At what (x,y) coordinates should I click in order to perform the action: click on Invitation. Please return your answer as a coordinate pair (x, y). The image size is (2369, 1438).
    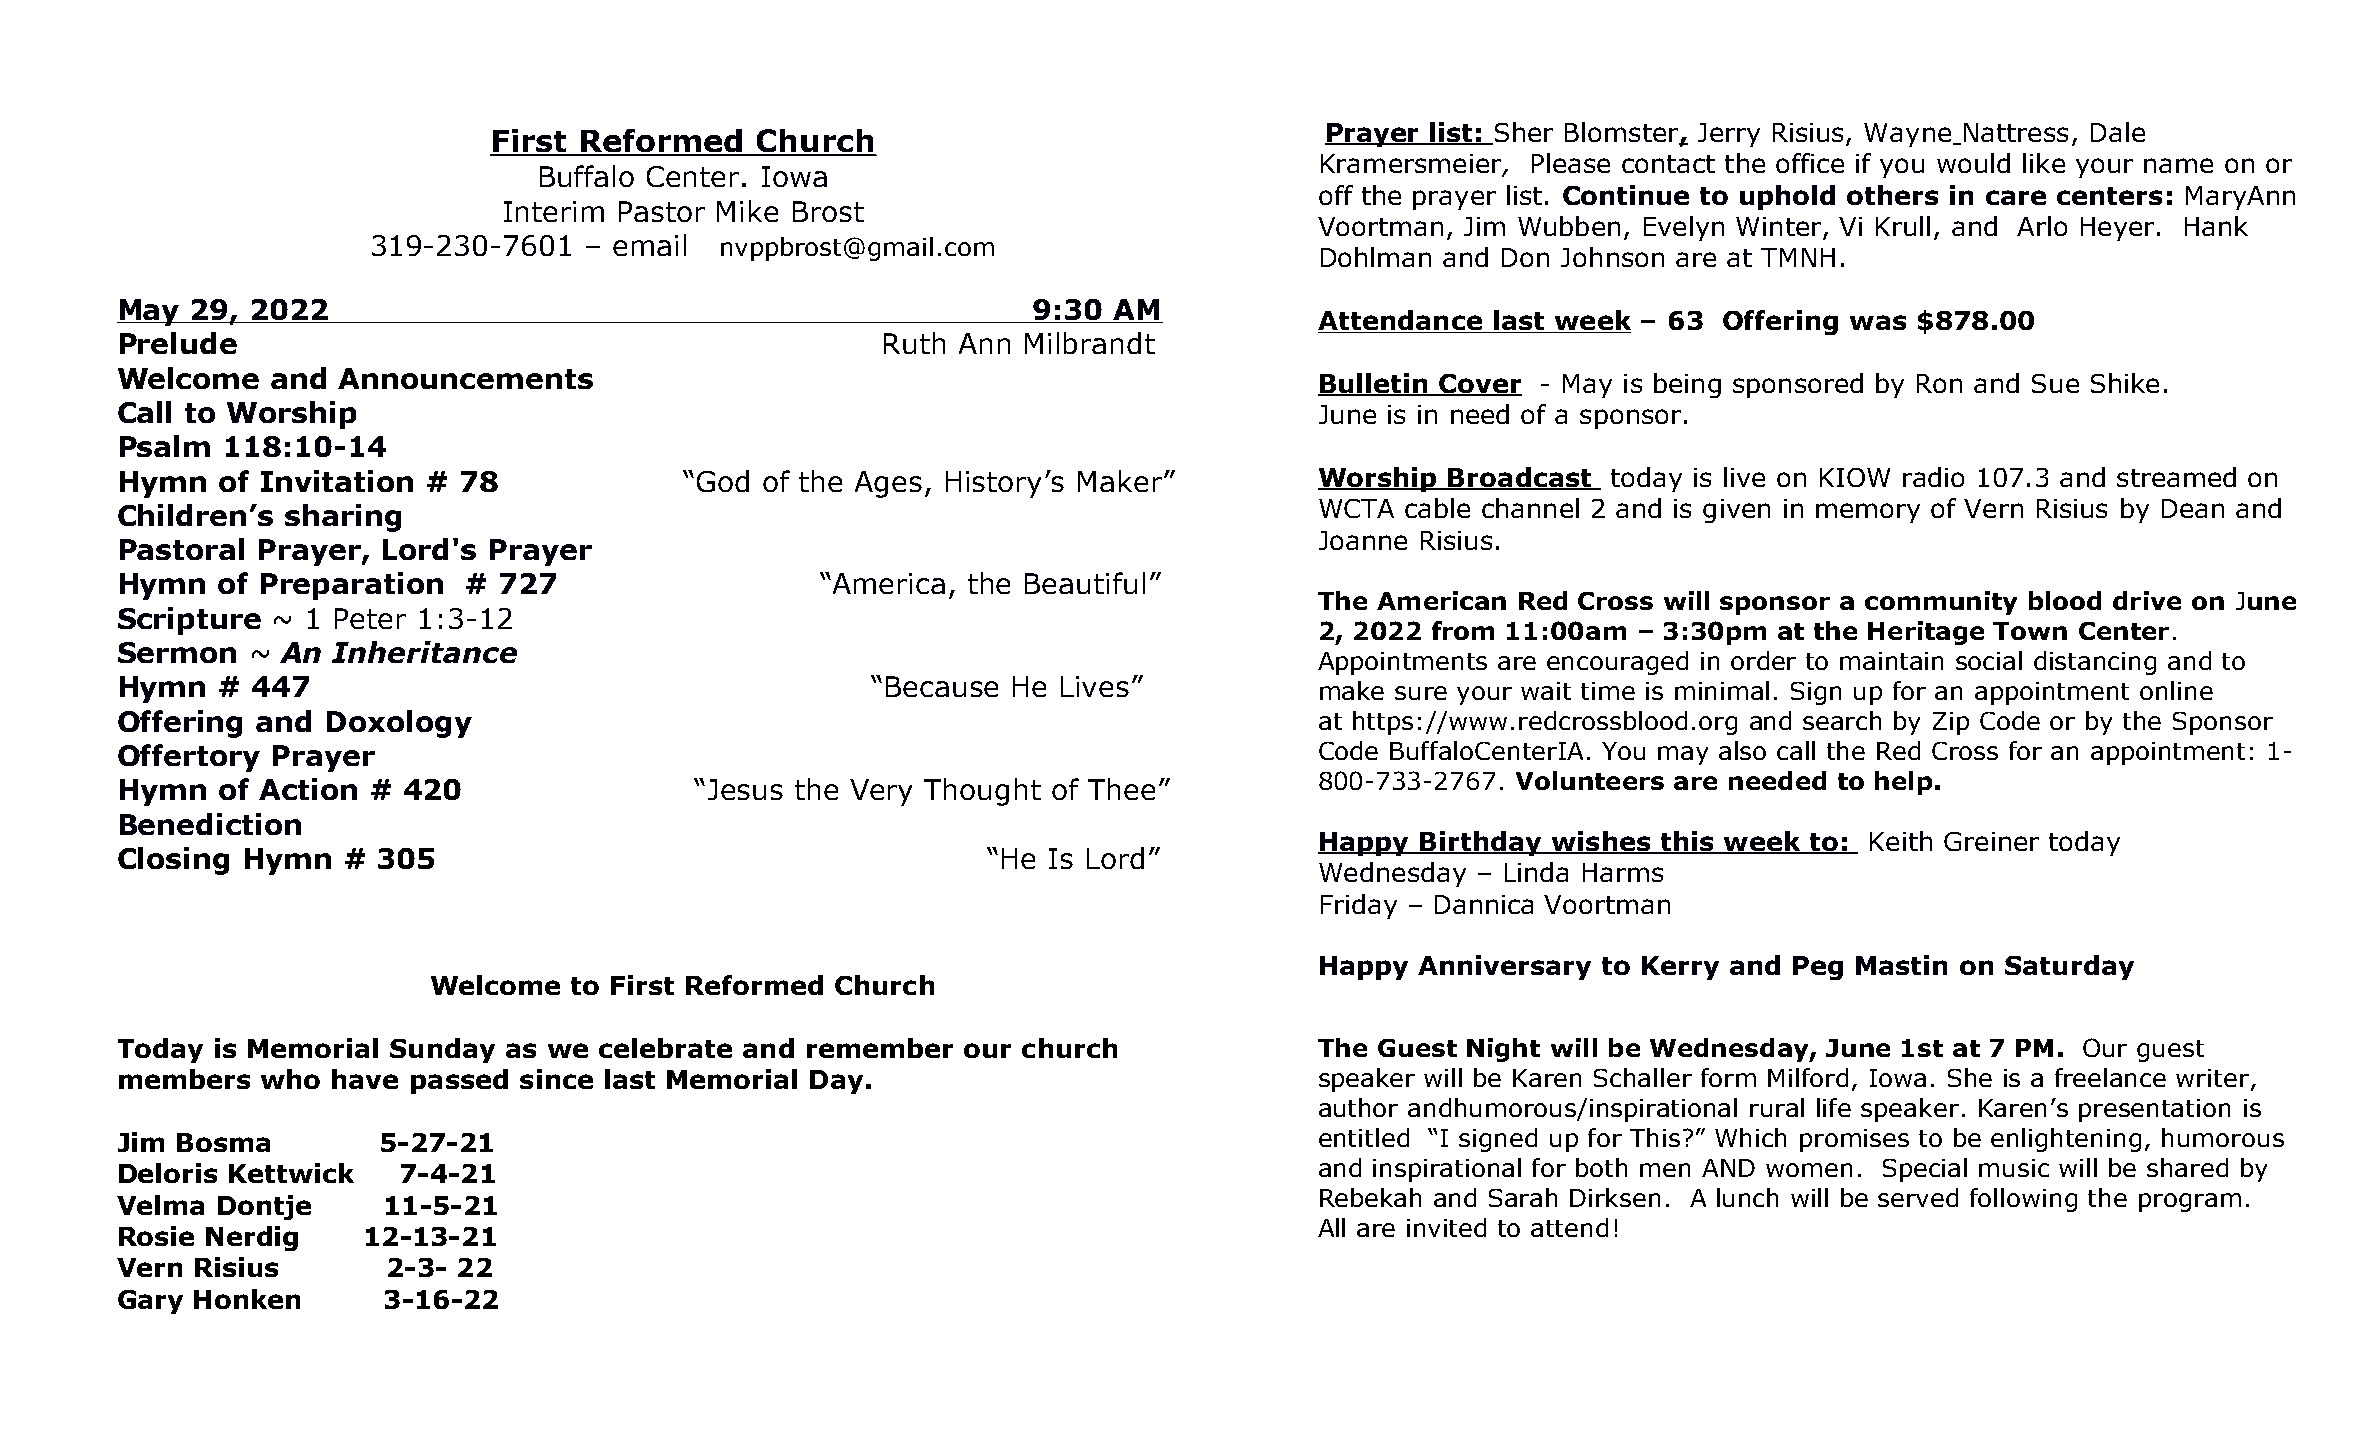
    Looking at the image, I should click on (337, 481).
